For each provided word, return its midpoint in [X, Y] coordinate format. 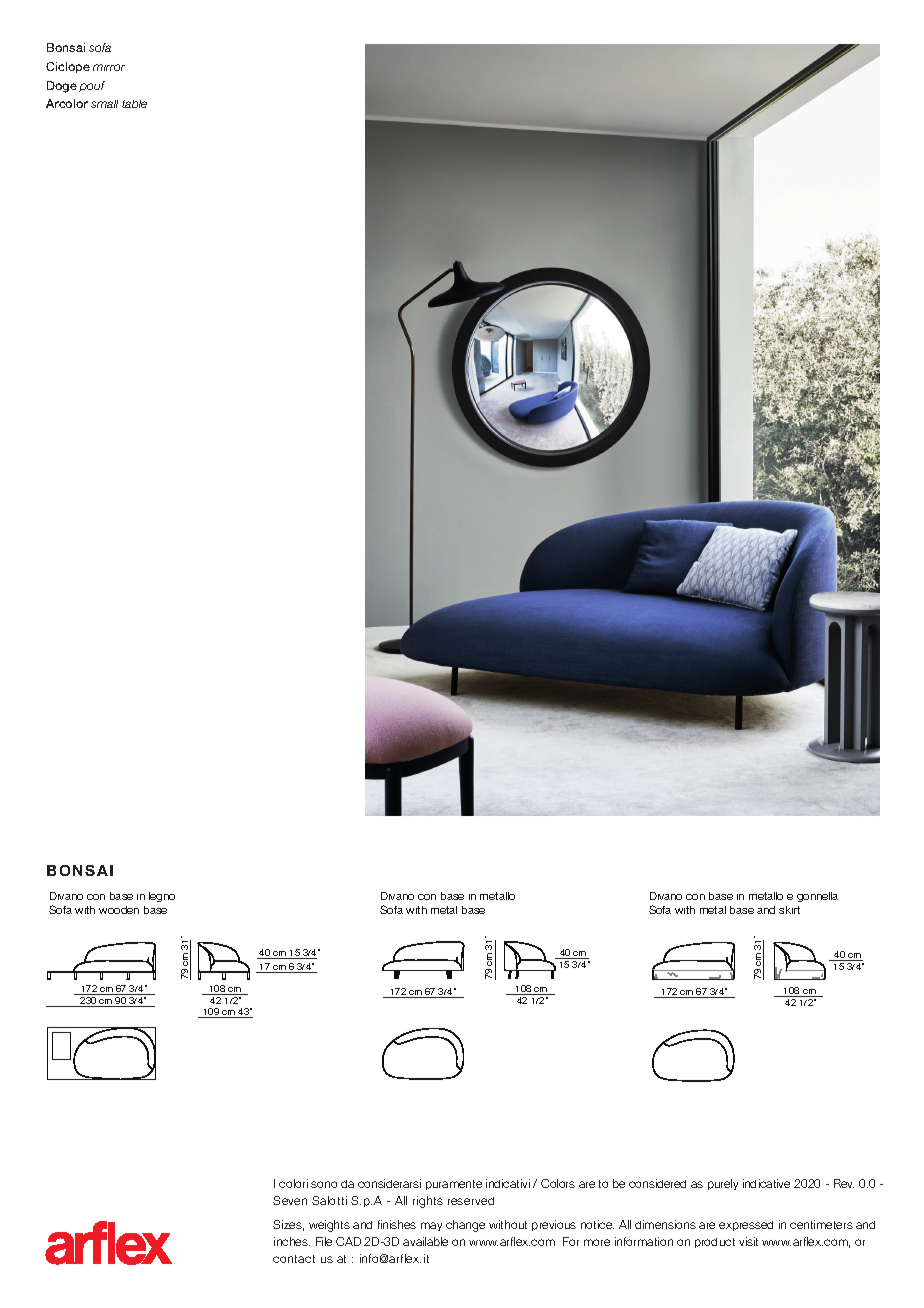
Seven [290, 1200]
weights [329, 1226]
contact [294, 1259]
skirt [789, 910]
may [431, 1226]
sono [324, 1184]
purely [723, 1184]
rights [428, 1202]
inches [292, 1241]
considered [657, 1183]
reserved [471, 1201]
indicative [766, 1183]
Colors [558, 1183]
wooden [119, 910]
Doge [62, 87]
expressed [746, 1226]
